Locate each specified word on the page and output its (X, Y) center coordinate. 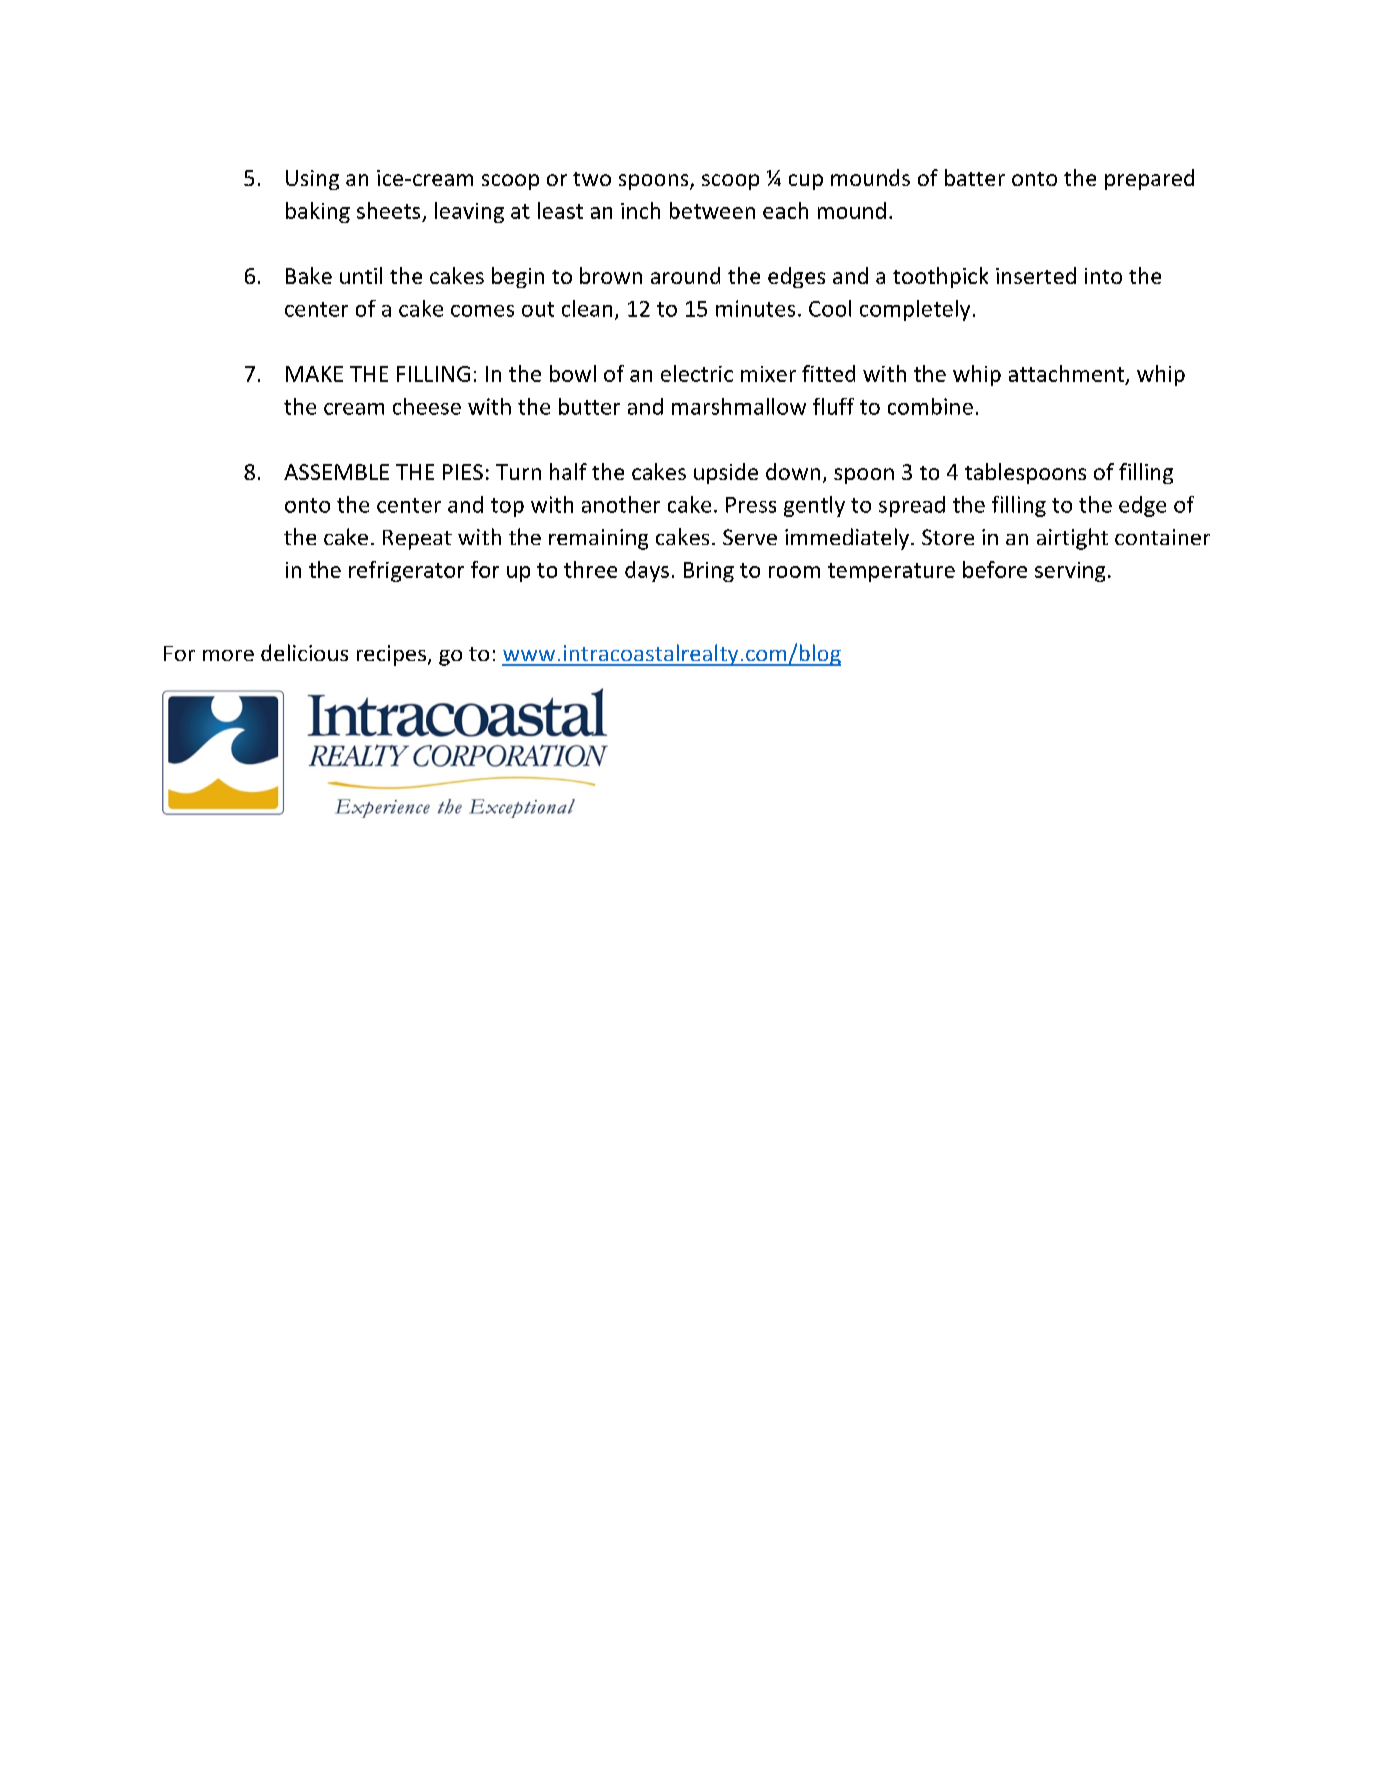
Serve (750, 537)
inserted (1036, 275)
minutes (755, 308)
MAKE (314, 374)
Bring (709, 572)
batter (975, 177)
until (361, 275)
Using (312, 180)
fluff (833, 406)
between (712, 210)
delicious (304, 652)
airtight (1072, 539)
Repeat (417, 540)
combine (930, 406)
